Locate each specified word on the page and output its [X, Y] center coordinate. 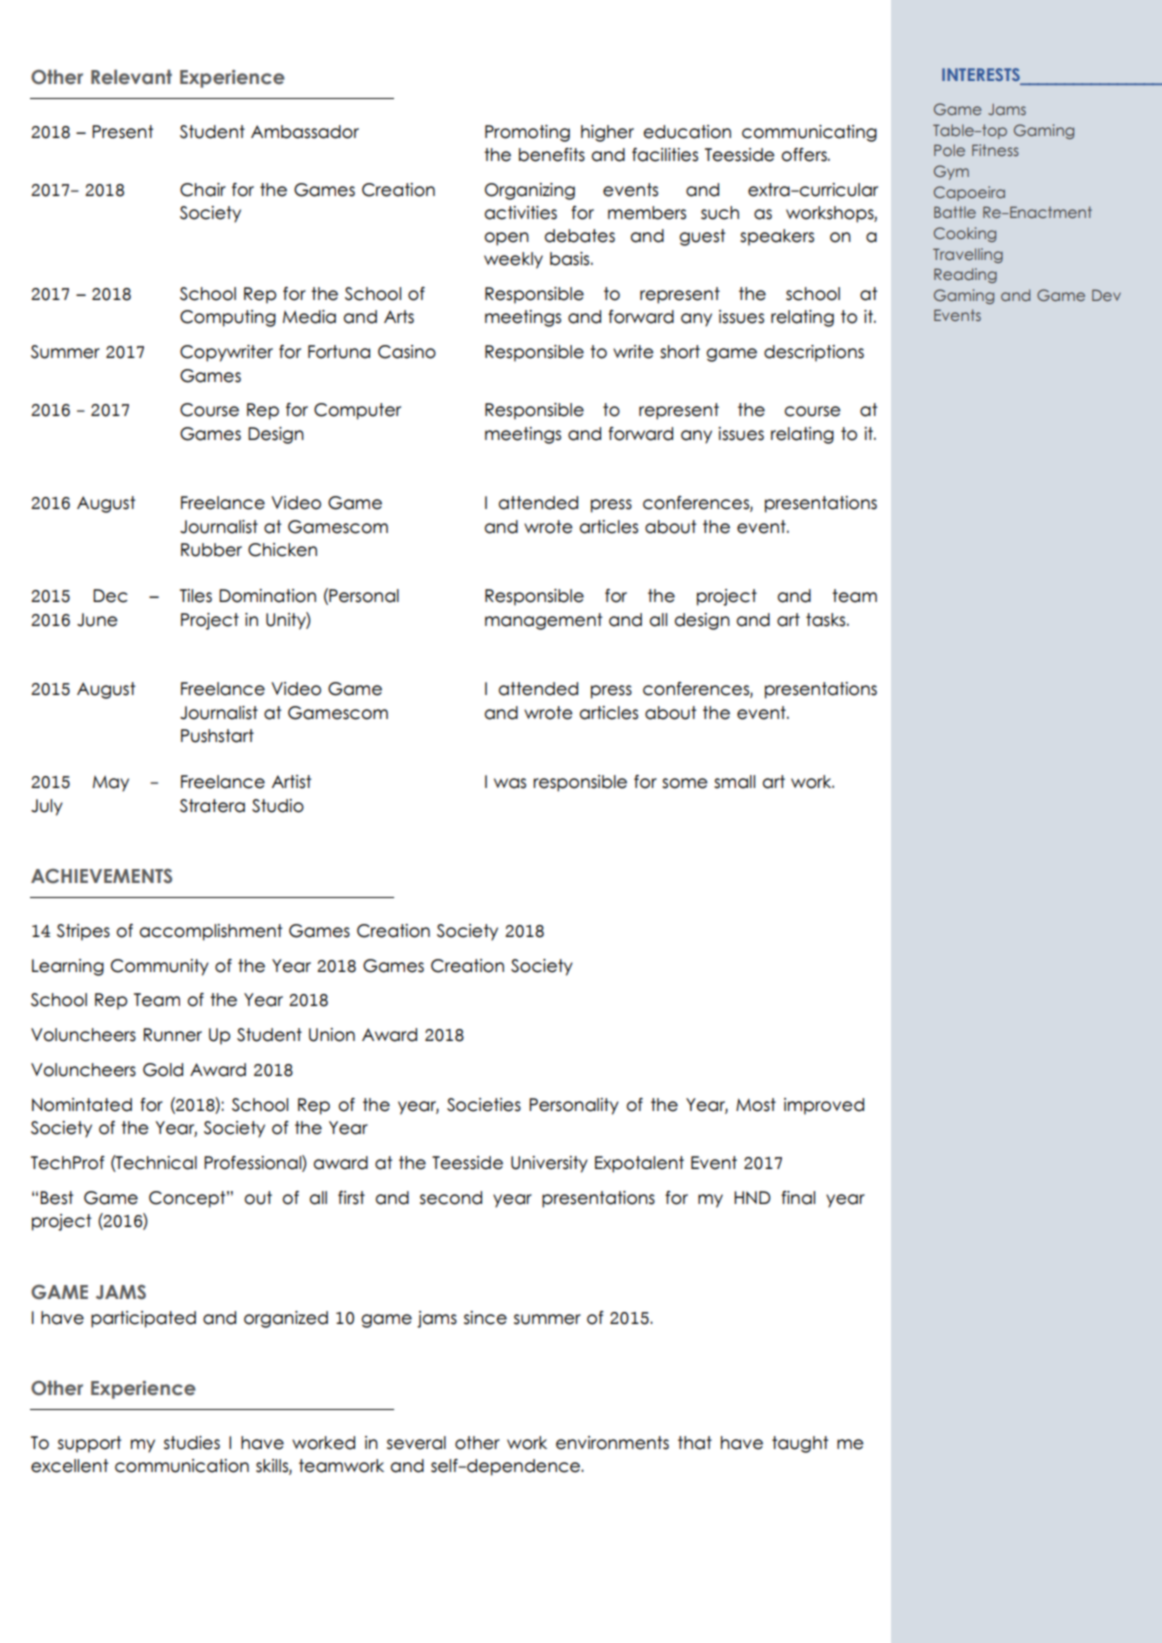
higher [607, 133]
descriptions [814, 353]
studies [192, 1443]
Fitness [995, 150]
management [544, 621]
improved [824, 1106]
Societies [484, 1105]
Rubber [211, 550]
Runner [173, 1035]
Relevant [131, 77]
